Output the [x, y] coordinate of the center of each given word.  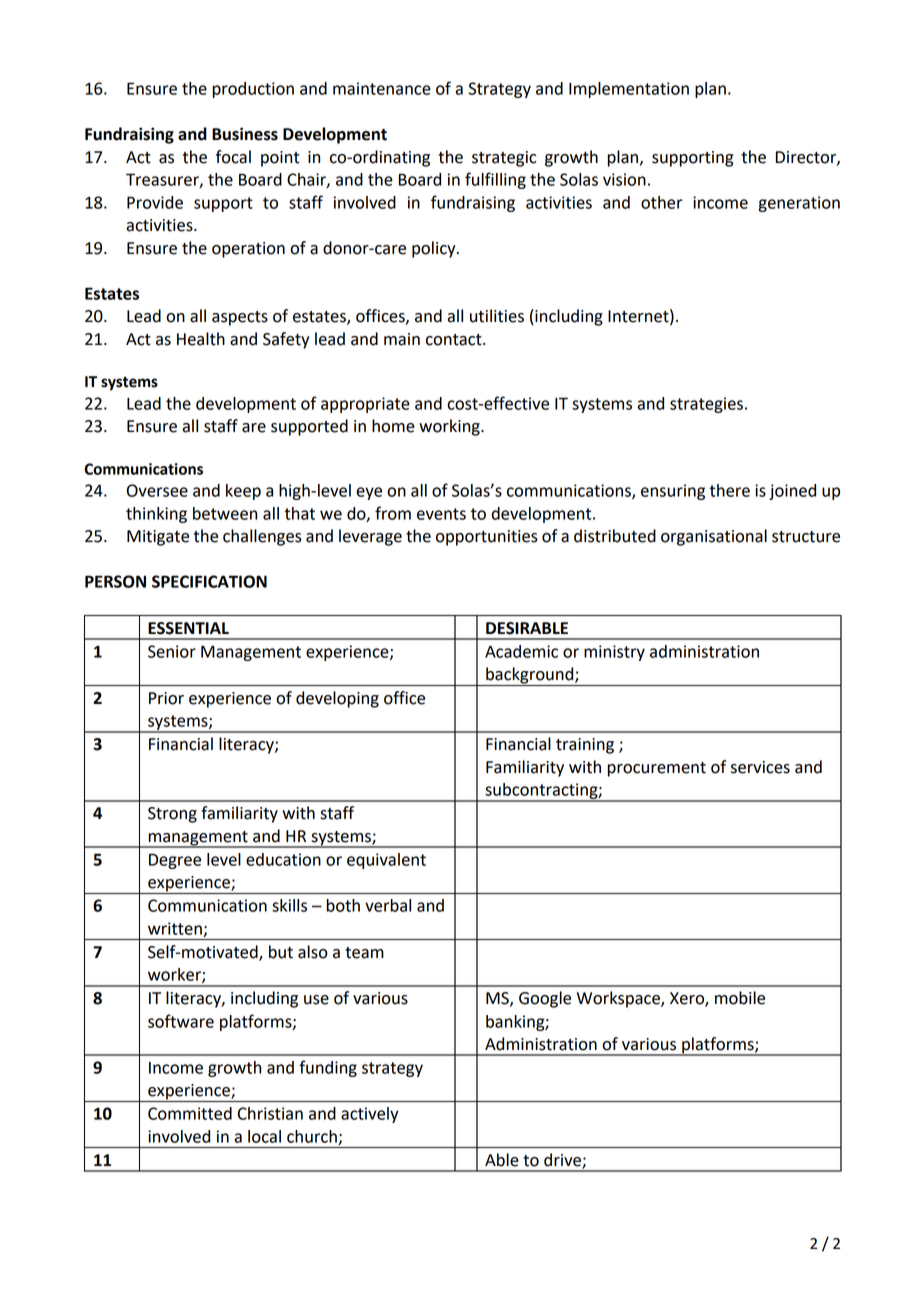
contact [455, 340]
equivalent [386, 861]
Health [201, 339]
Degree [175, 861]
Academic [521, 651]
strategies [706, 405]
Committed [190, 1113]
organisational [714, 537]
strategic [504, 159]
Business [245, 134]
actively [370, 1115]
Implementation [629, 90]
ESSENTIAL [188, 628]
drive [563, 1161]
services [760, 767]
